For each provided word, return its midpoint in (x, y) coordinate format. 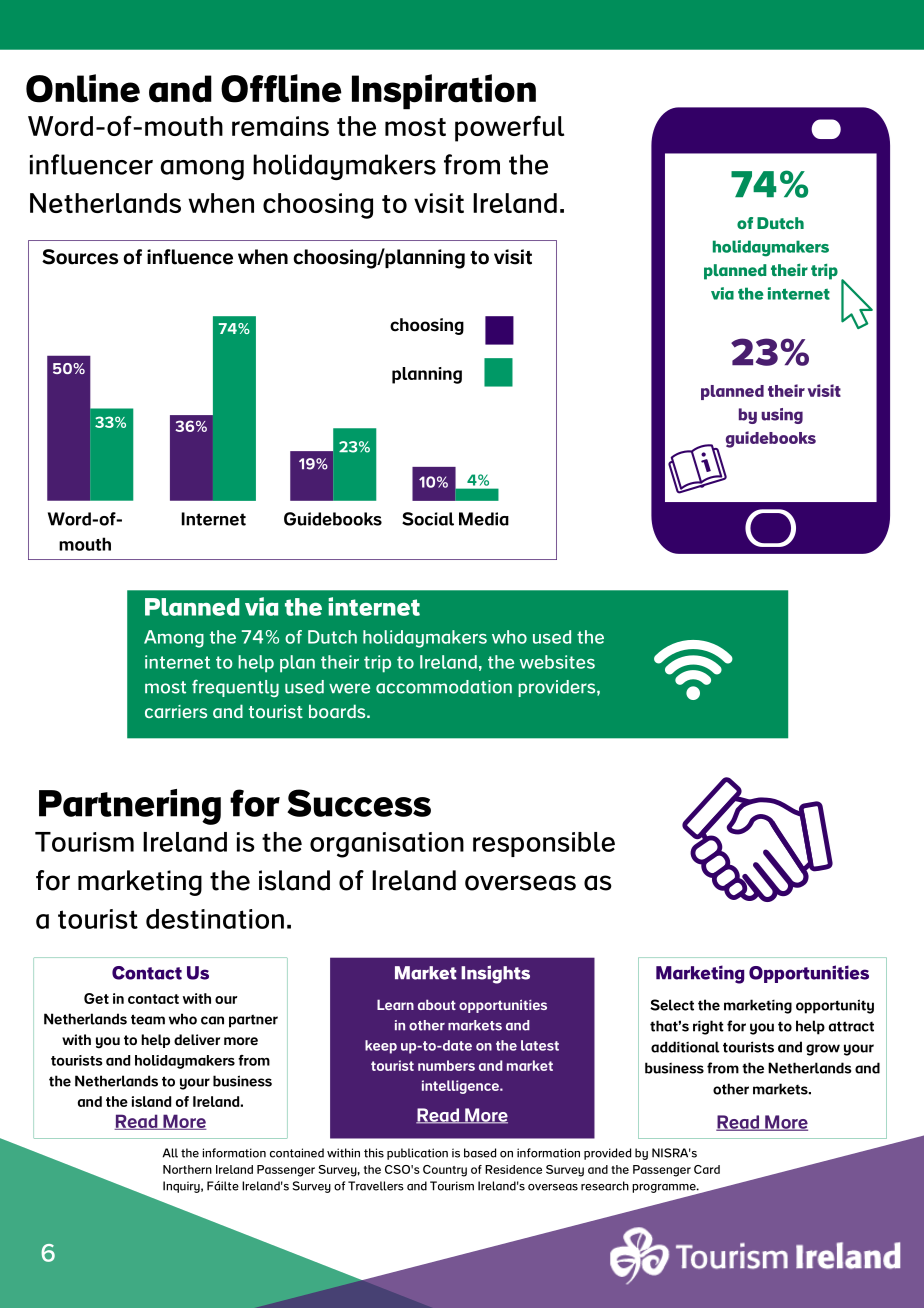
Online (83, 88)
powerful (509, 128)
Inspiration (444, 92)
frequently (235, 688)
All (170, 1153)
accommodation (444, 687)
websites (557, 662)
